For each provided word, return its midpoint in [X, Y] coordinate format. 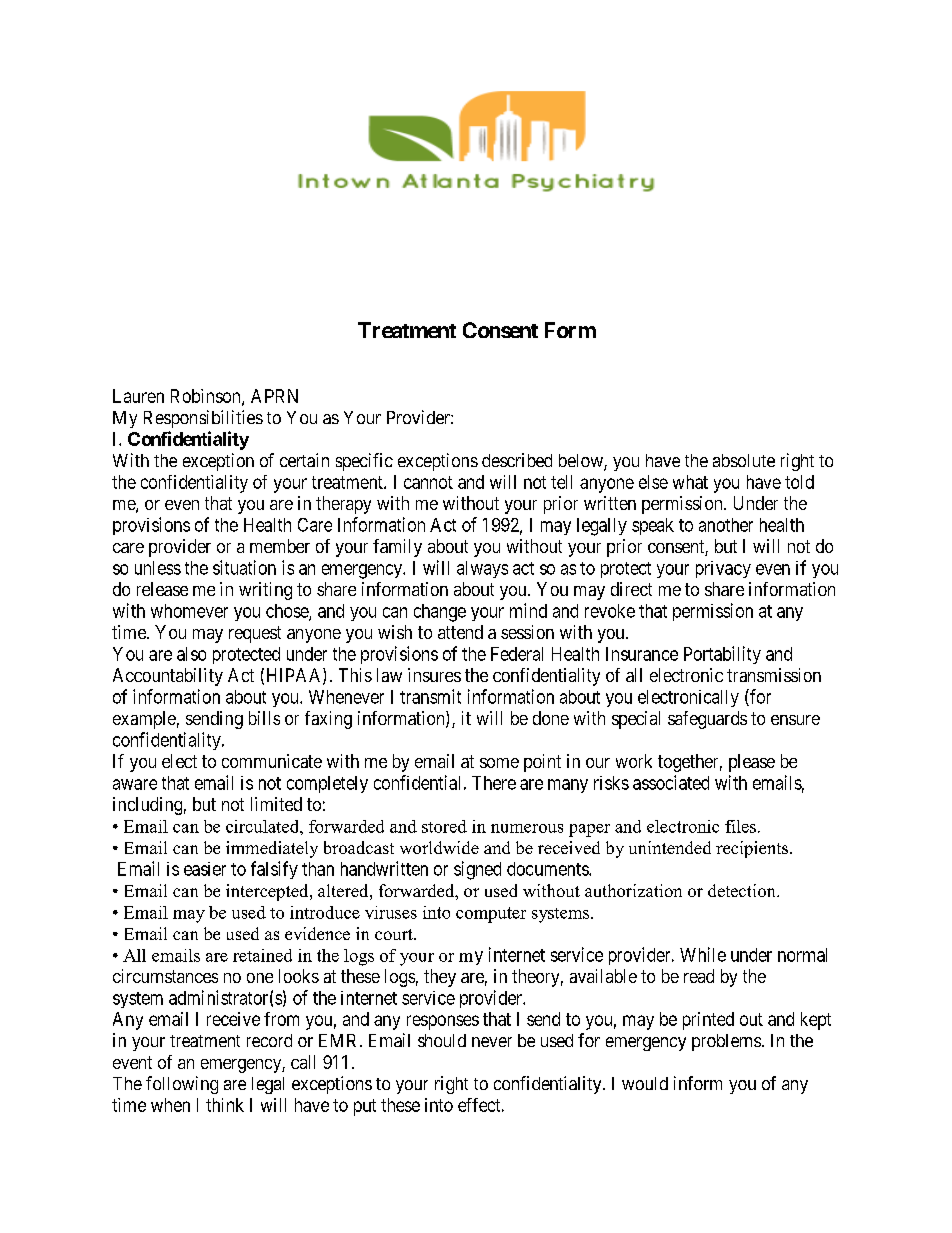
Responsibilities [203, 419]
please [752, 763]
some [499, 763]
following [182, 1085]
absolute [744, 460]
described [517, 460]
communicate [272, 761]
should [442, 1040]
